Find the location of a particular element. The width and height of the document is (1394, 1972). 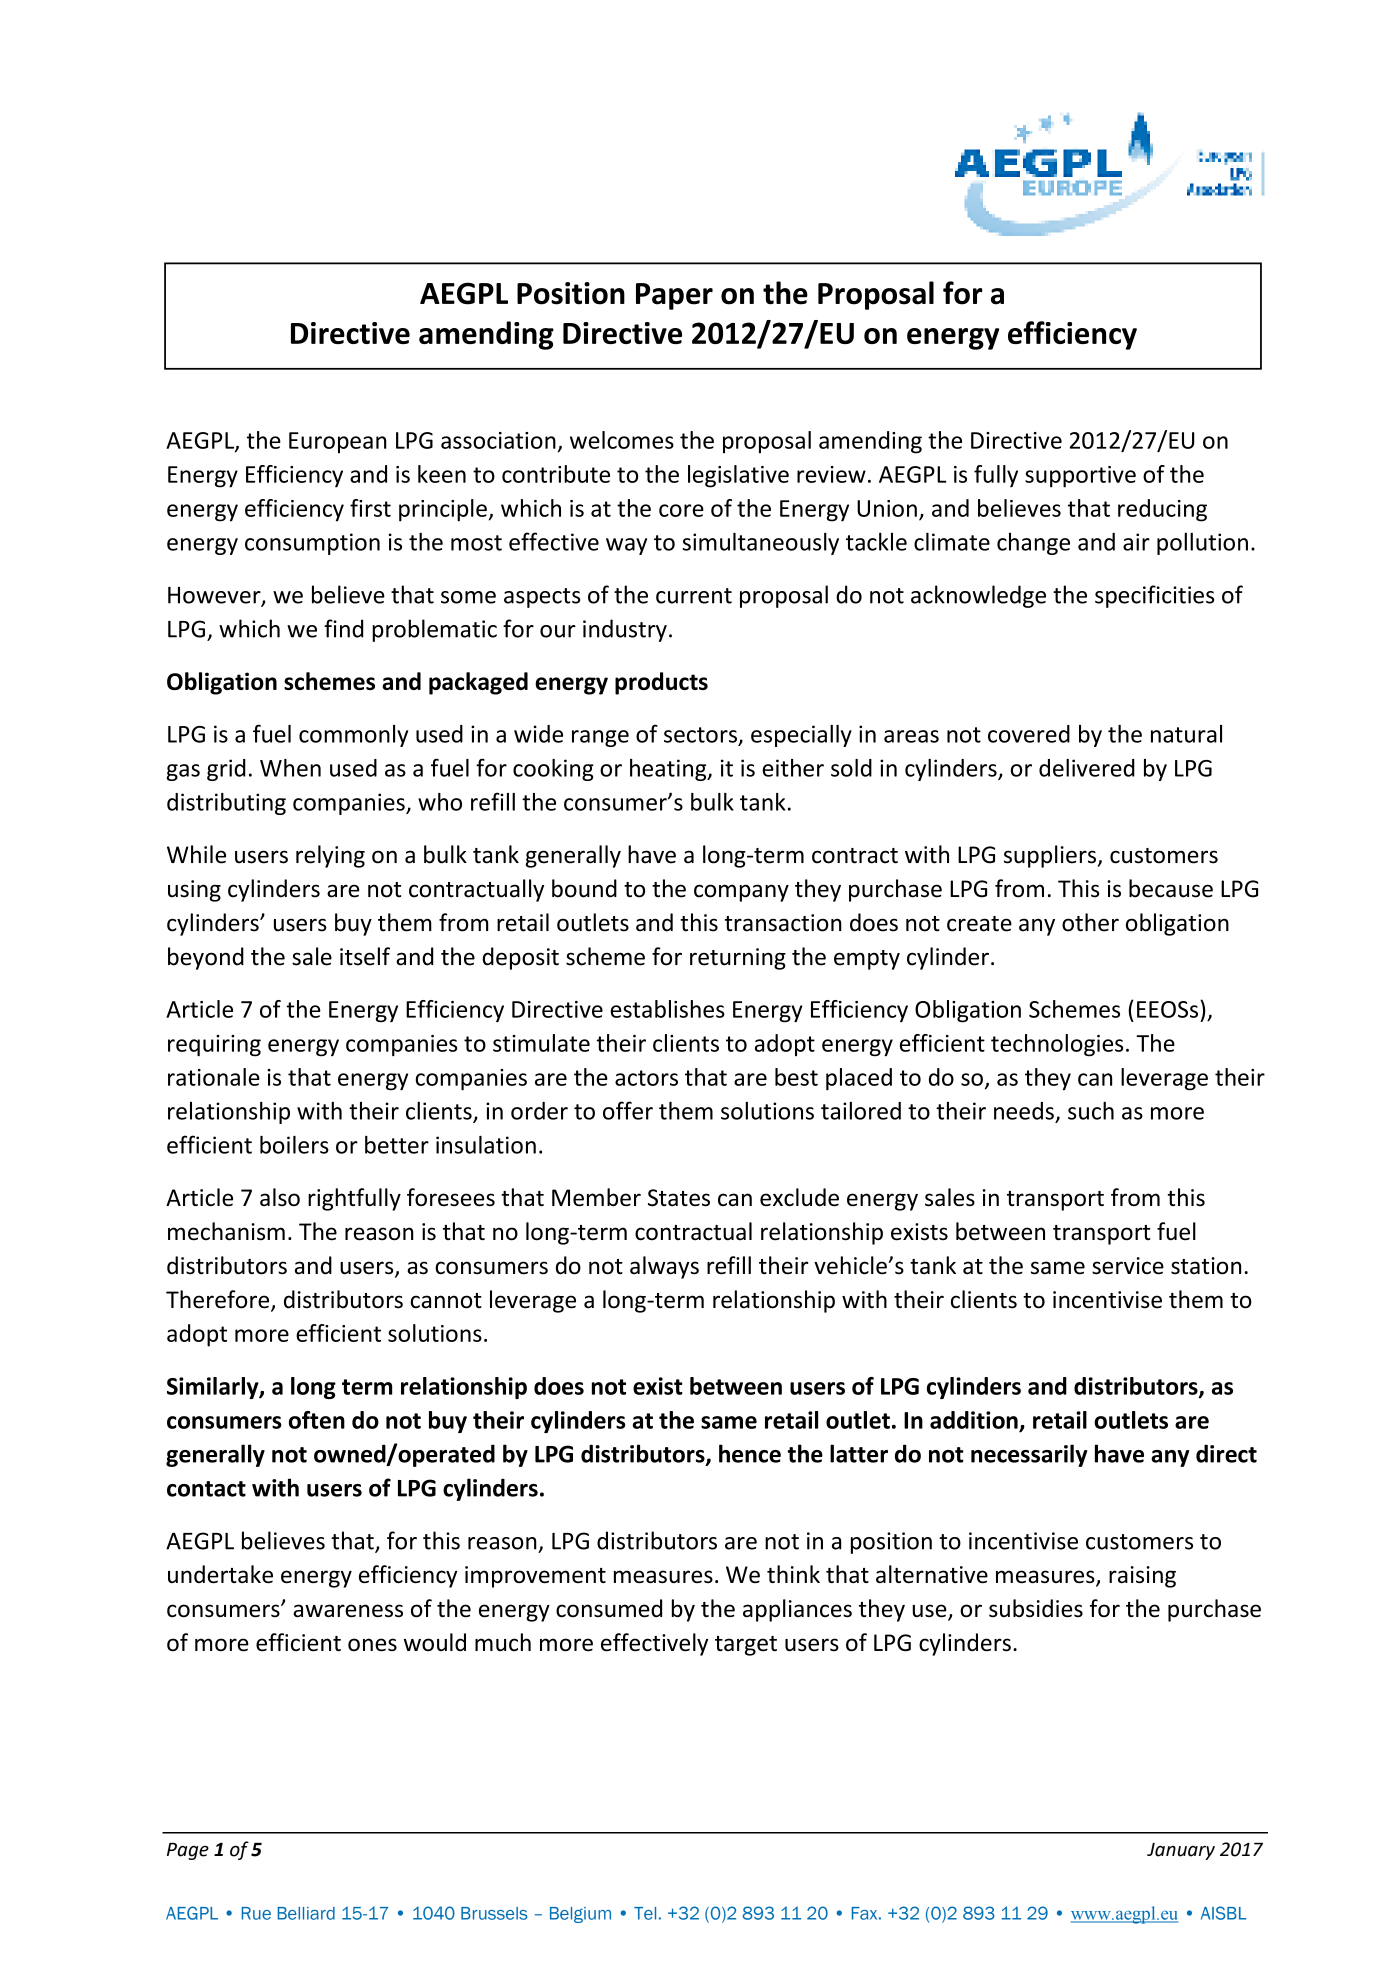

always is located at coordinates (664, 1267).
